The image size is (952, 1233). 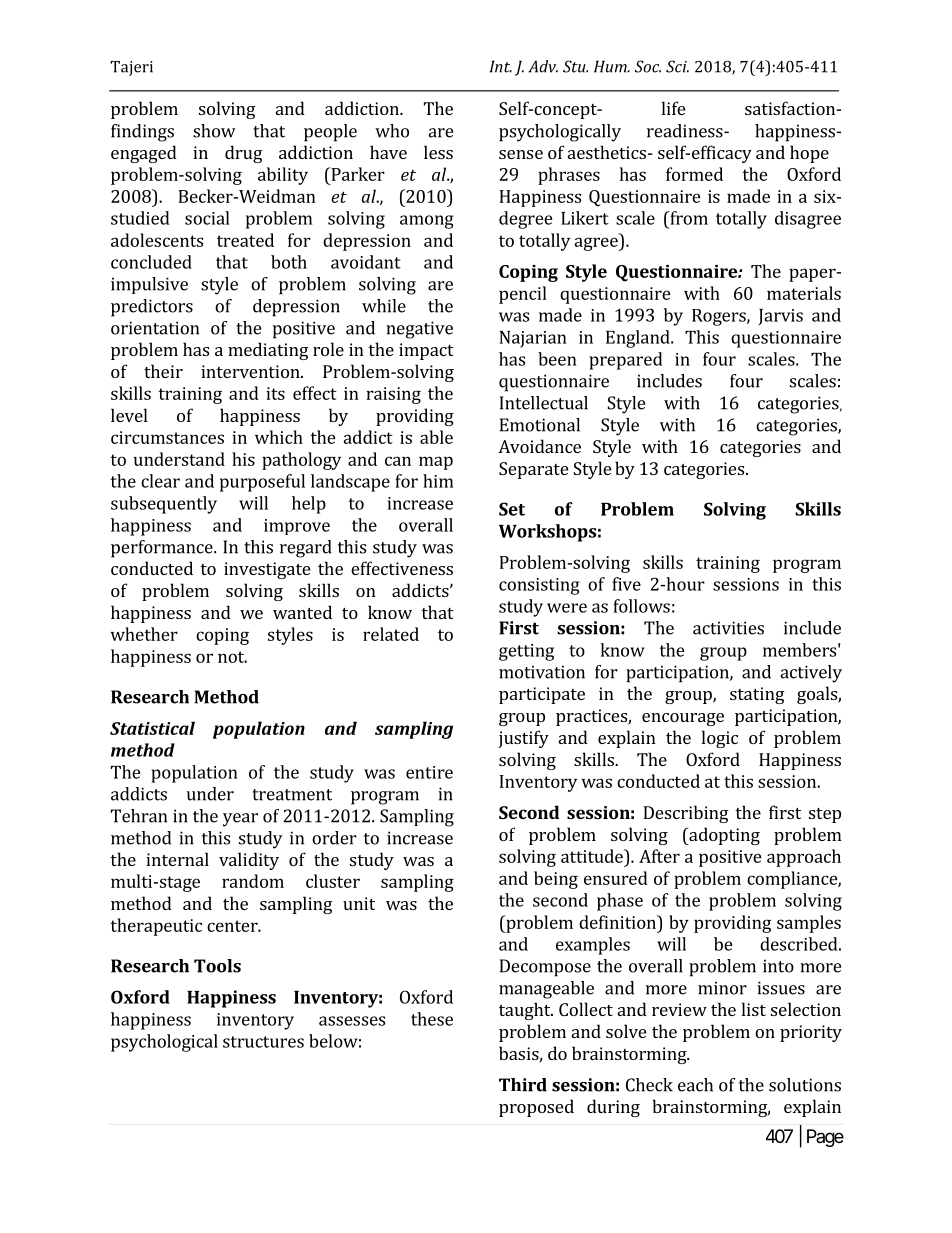 I want to click on participate, so click(x=542, y=695).
